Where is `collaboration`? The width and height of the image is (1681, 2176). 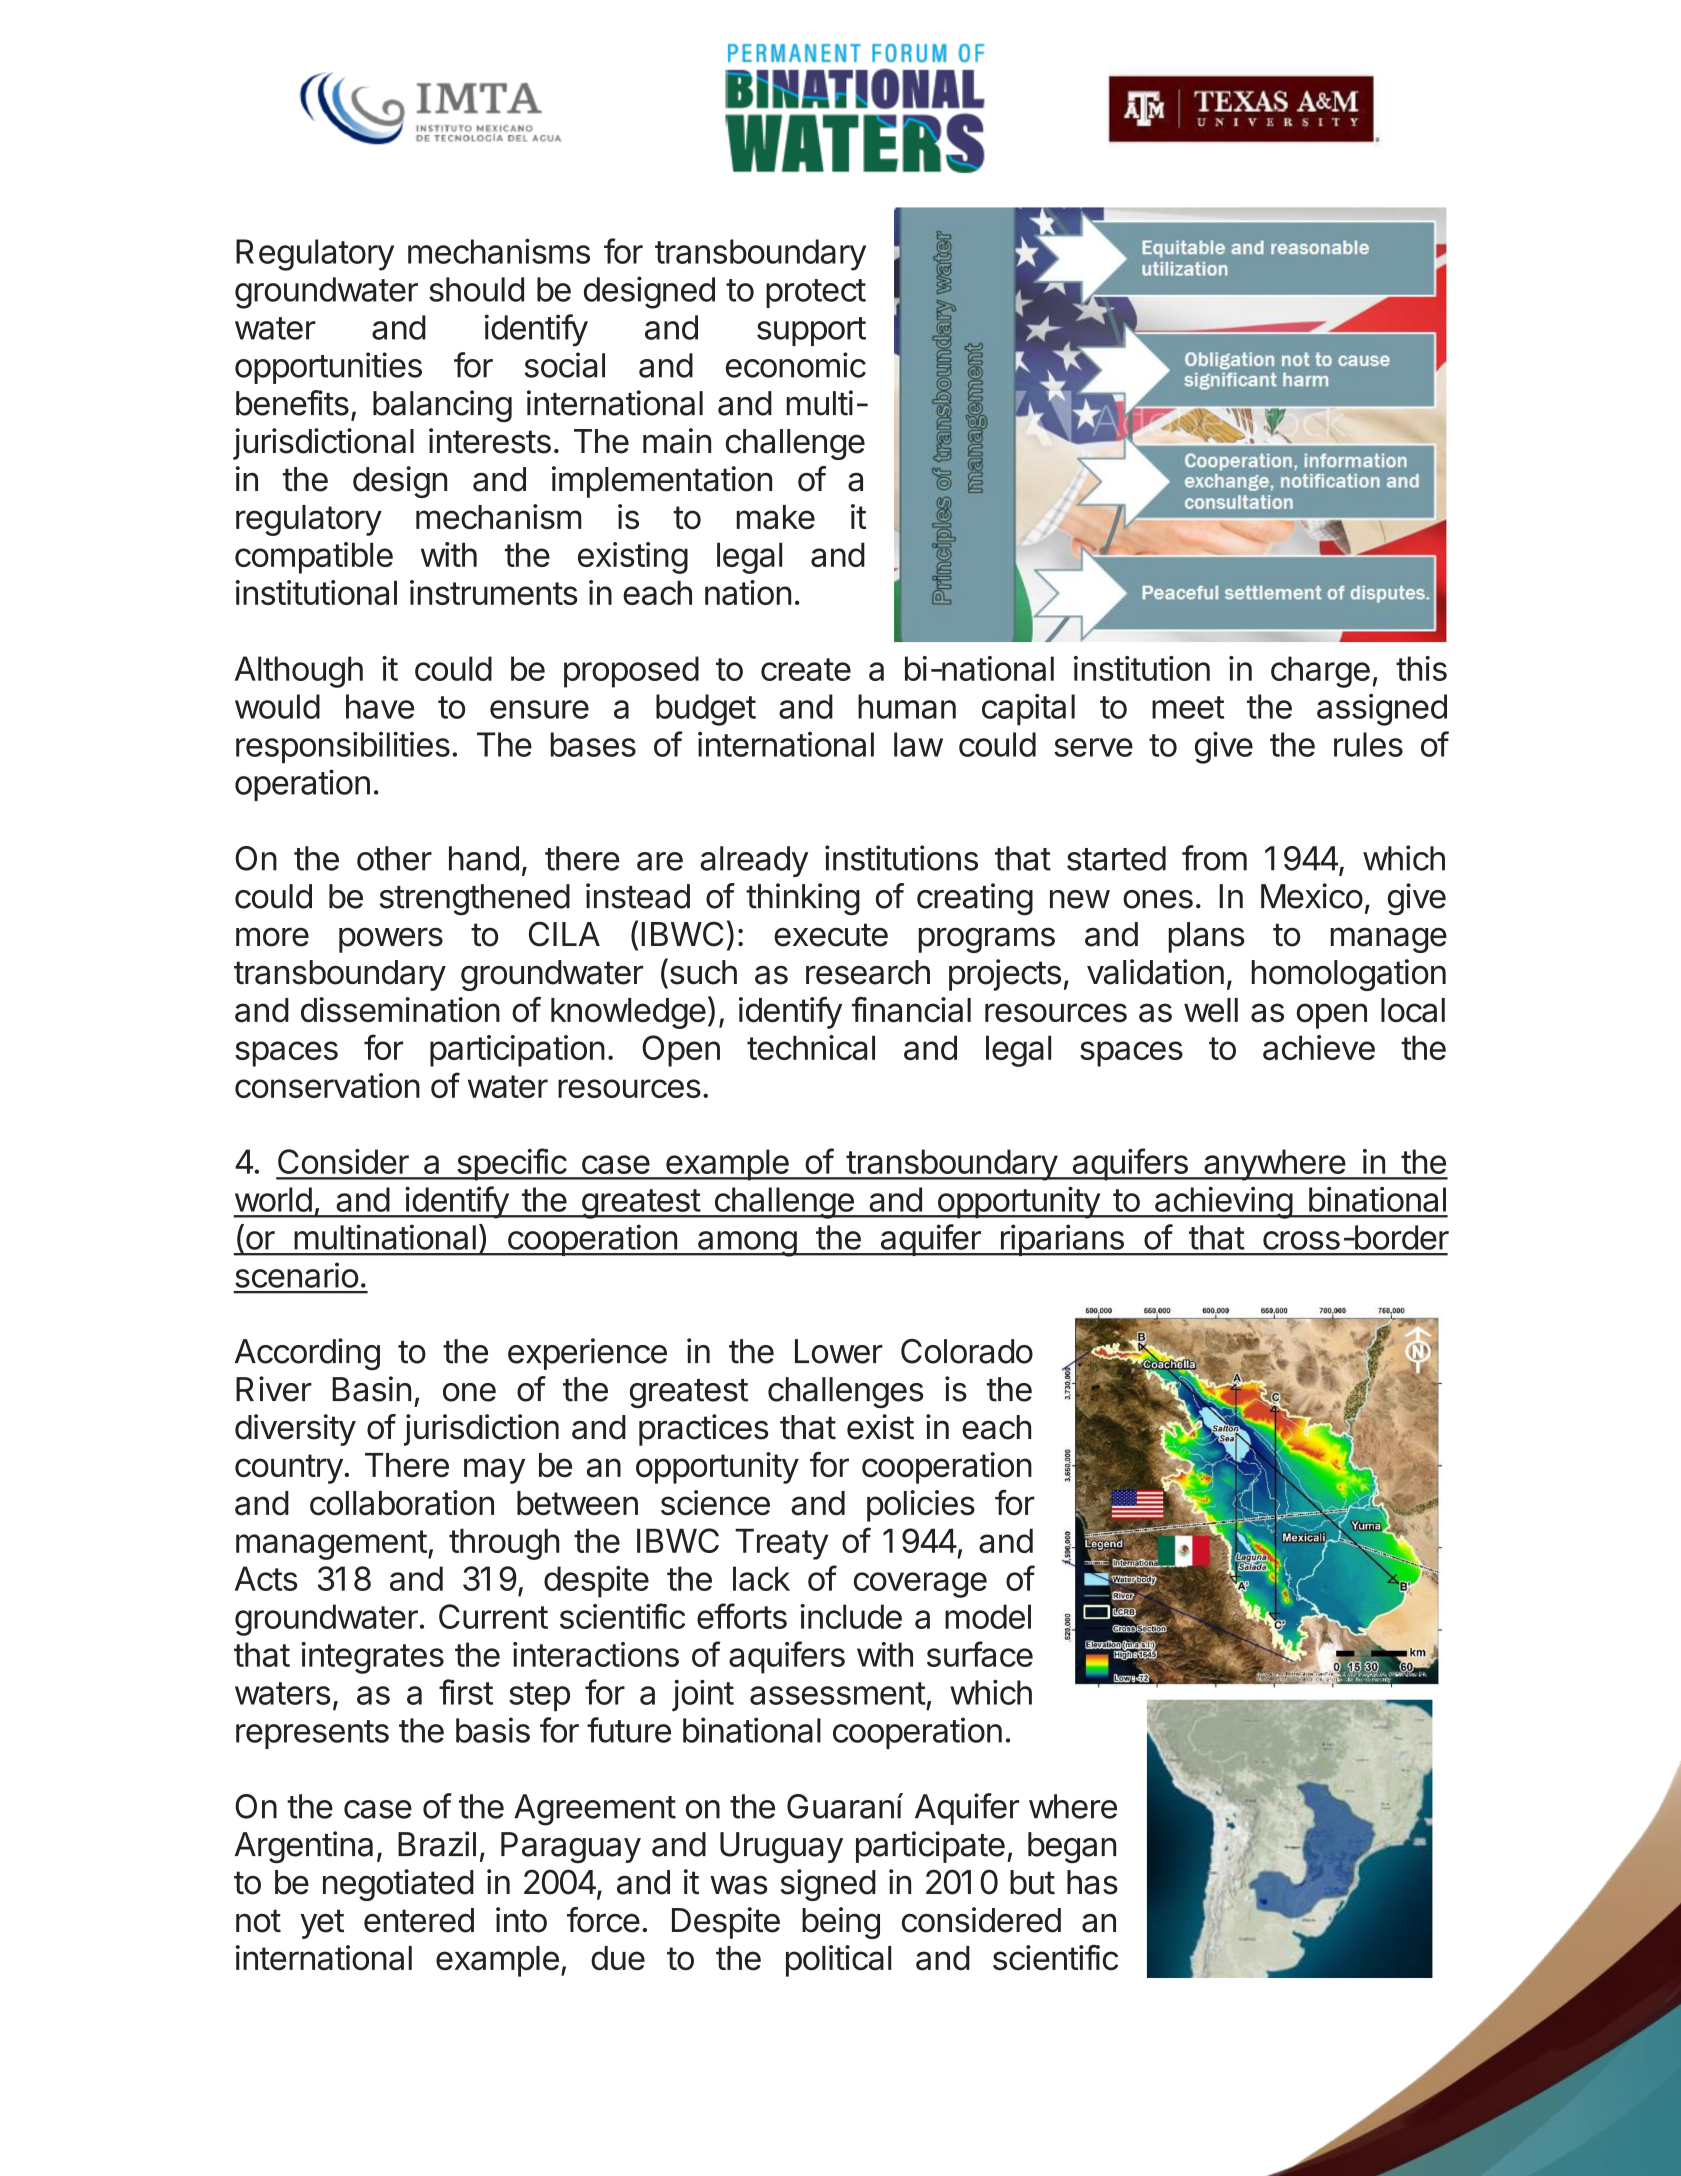
collaboration is located at coordinates (402, 1503).
